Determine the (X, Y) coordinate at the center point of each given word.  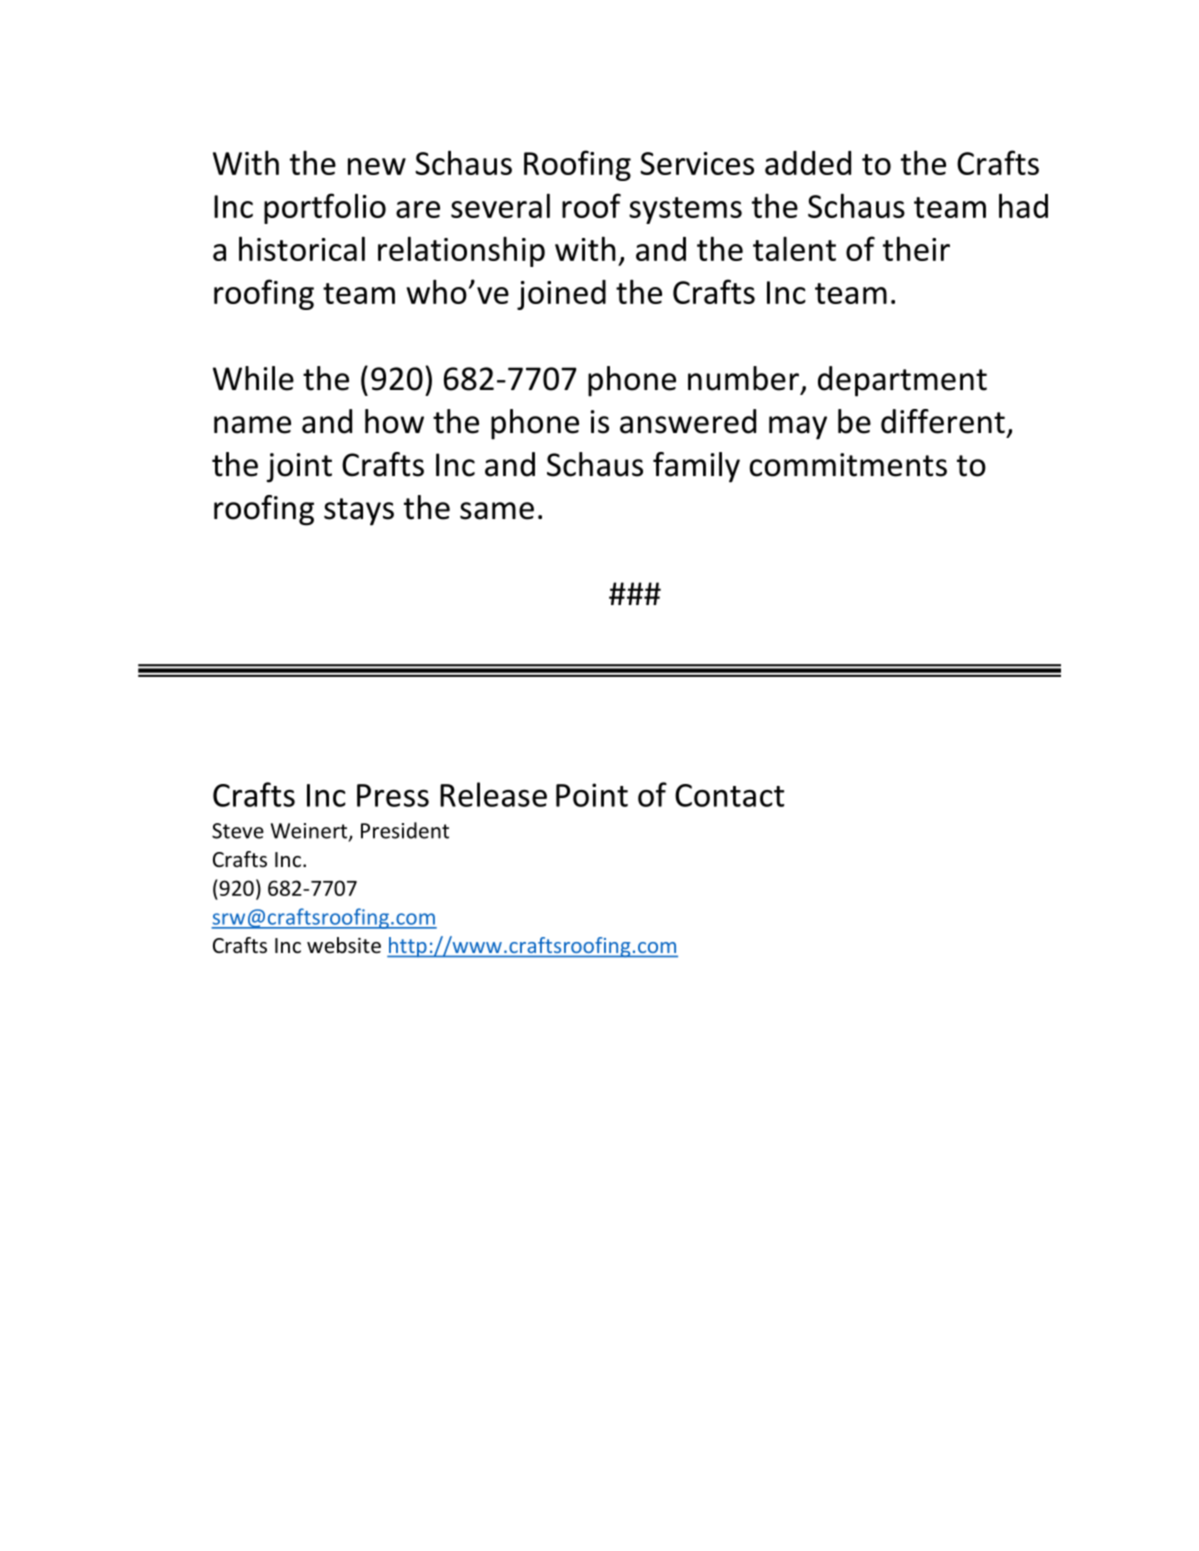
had (1023, 205)
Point (592, 795)
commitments (848, 465)
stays (359, 512)
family (696, 467)
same (497, 511)
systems (685, 210)
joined (561, 295)
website (344, 945)
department (902, 381)
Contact (729, 795)
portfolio (325, 208)
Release (493, 794)
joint (299, 468)
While (253, 378)
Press (393, 795)
